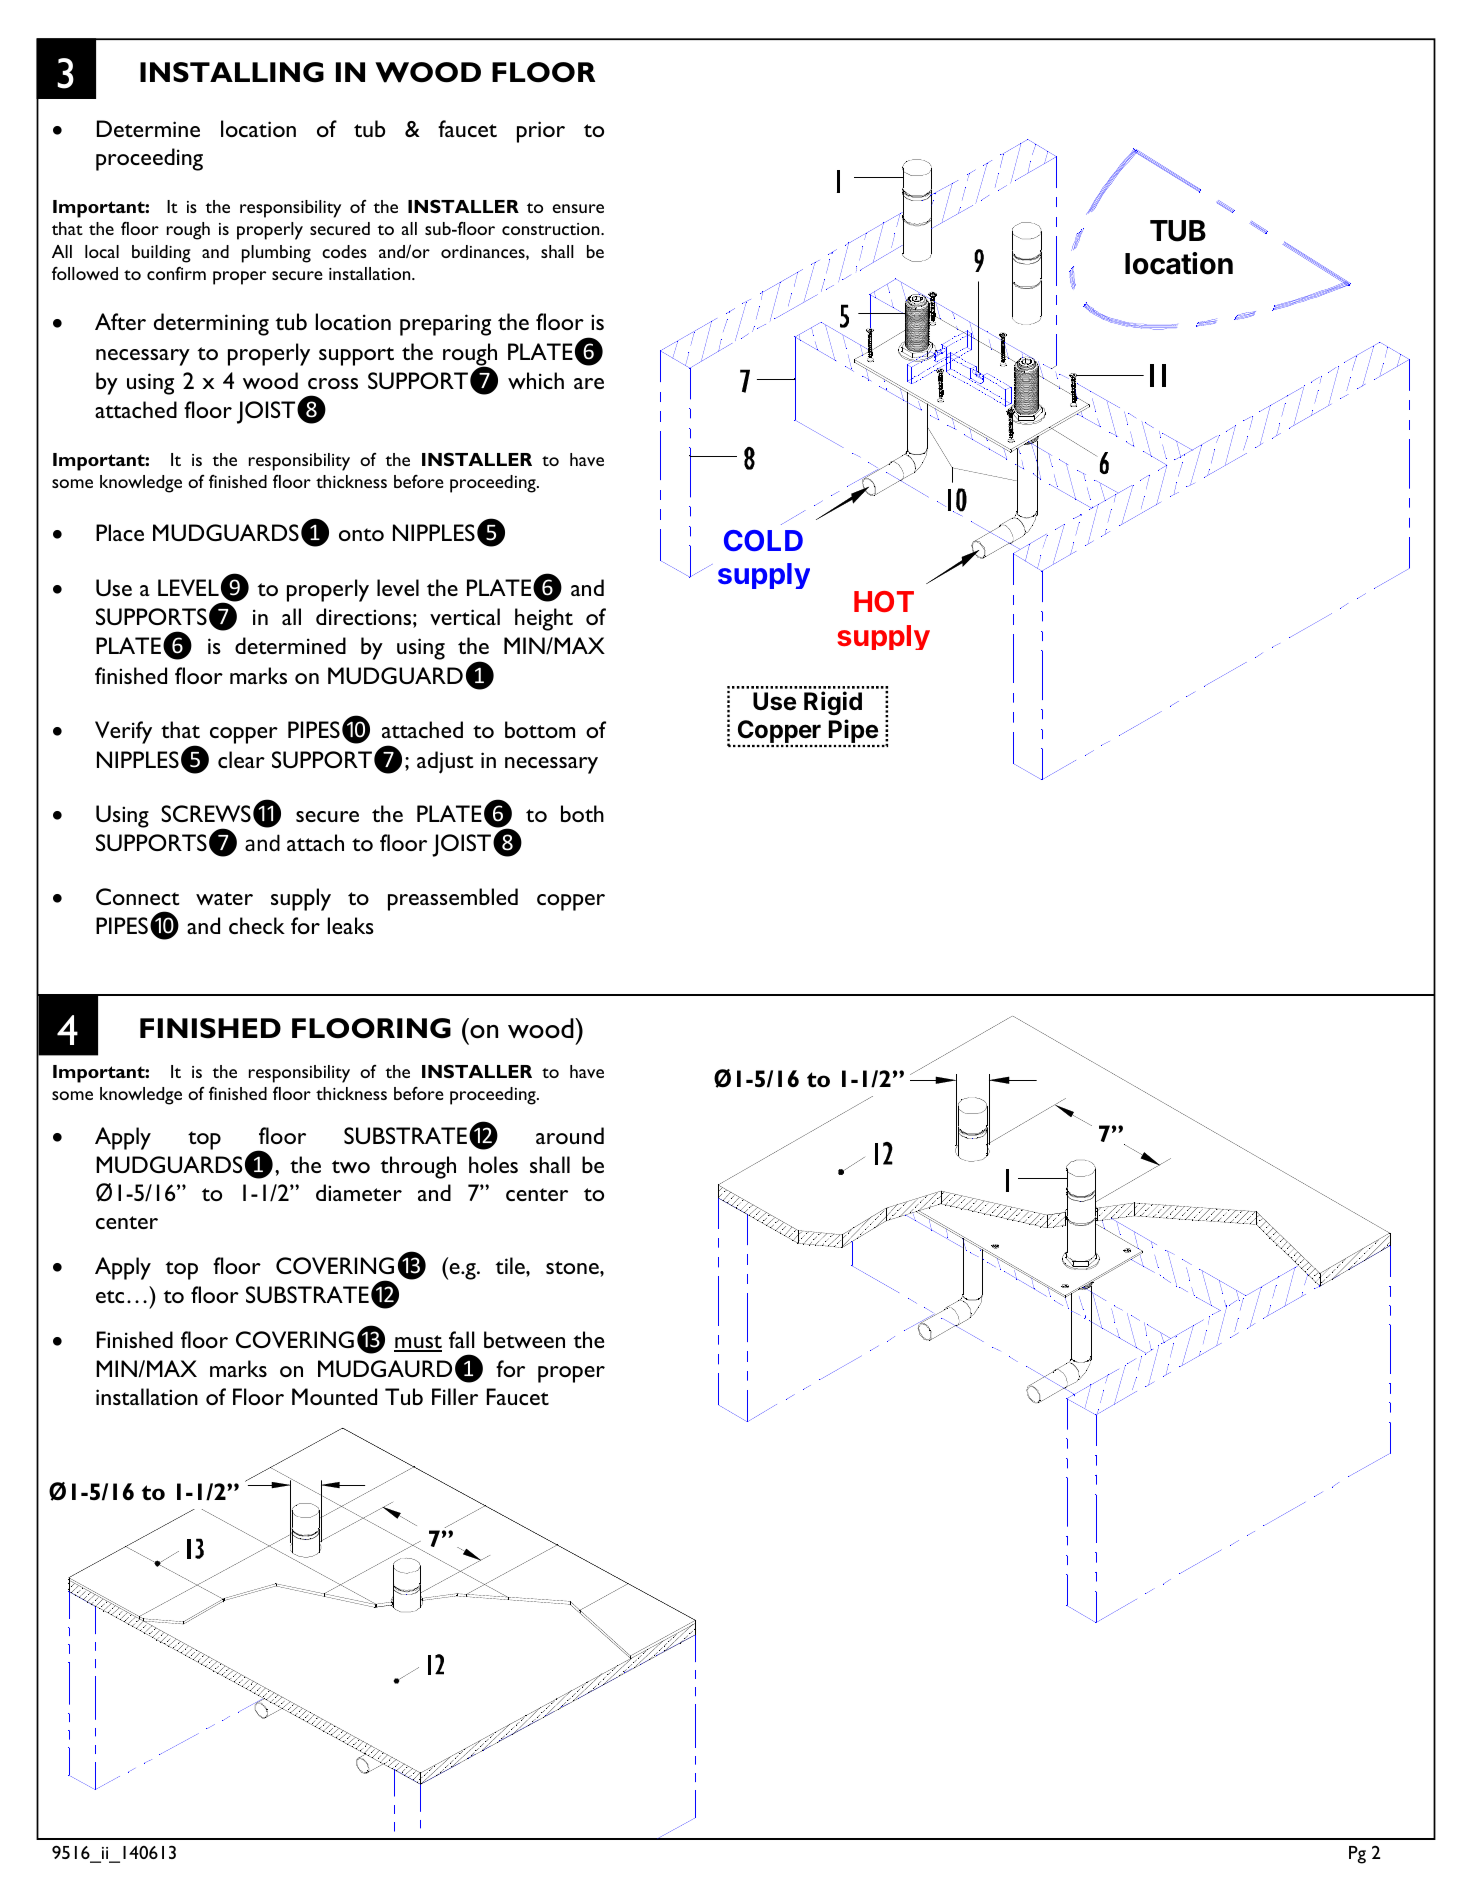 Image resolution: width=1469 pixels, height=1901 pixels. What do you see at coordinates (110, 1296) in the screenshot?
I see `etc` at bounding box center [110, 1296].
